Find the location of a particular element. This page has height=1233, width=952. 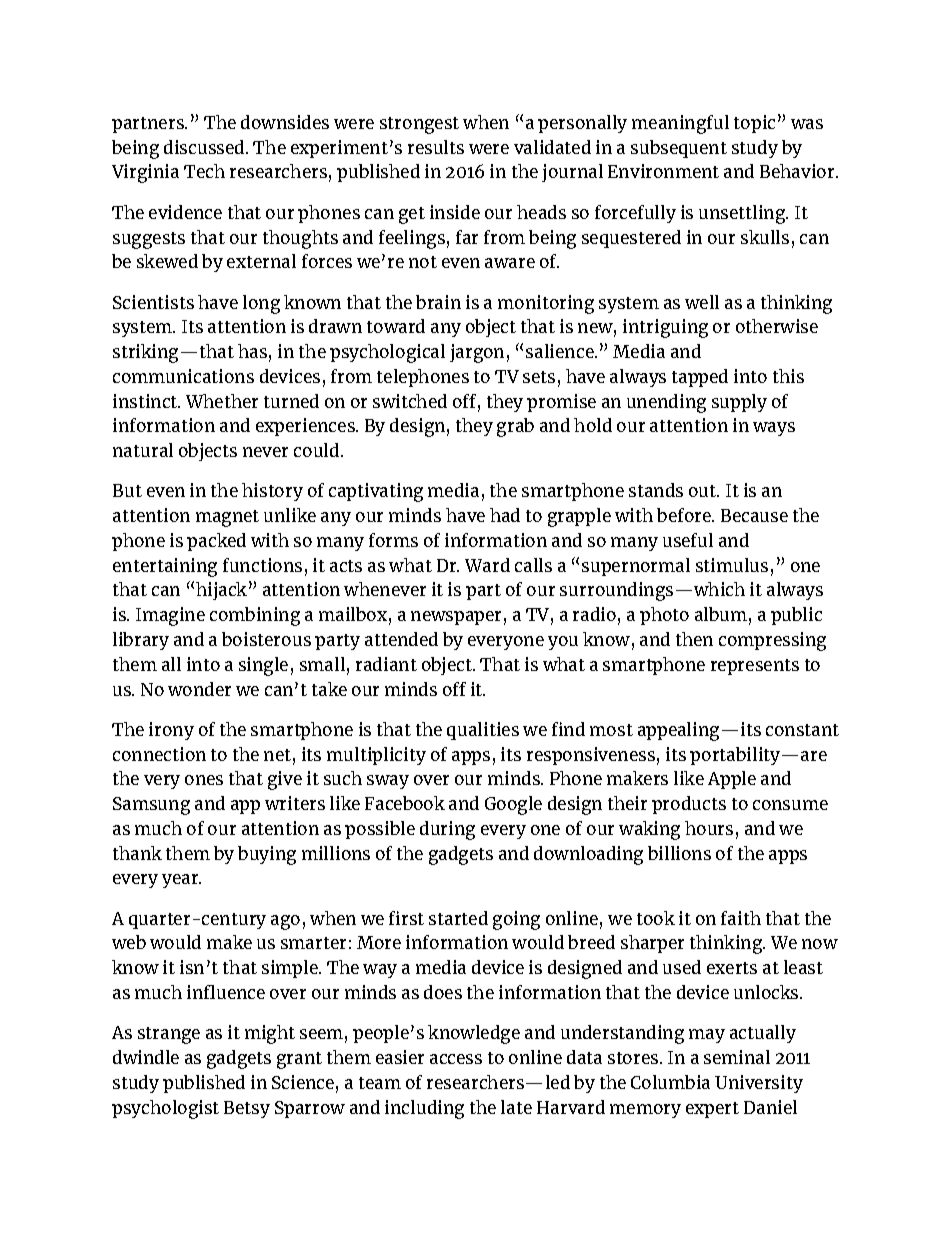

tapped is located at coordinates (700, 378).
